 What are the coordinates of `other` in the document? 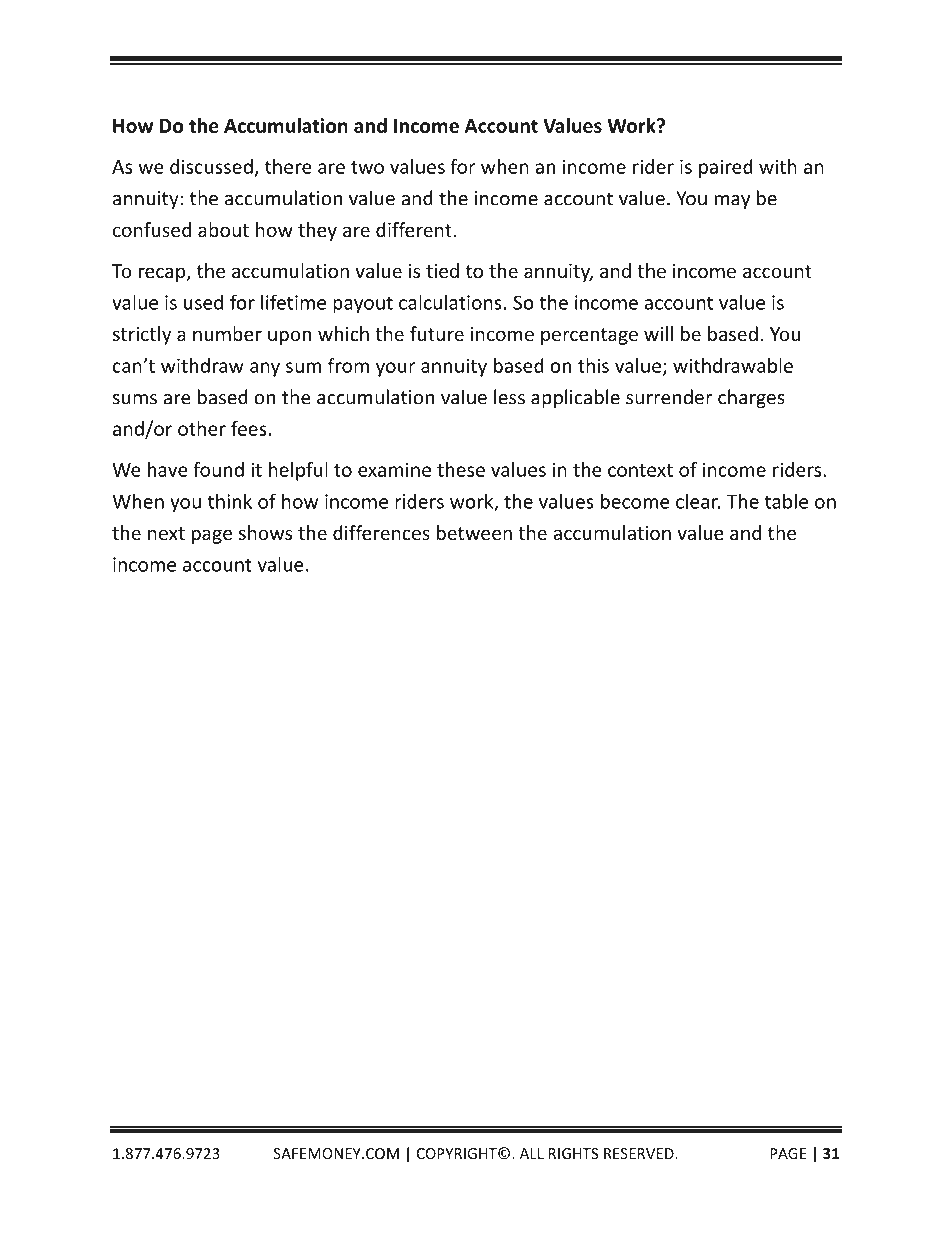 It's located at (202, 428).
